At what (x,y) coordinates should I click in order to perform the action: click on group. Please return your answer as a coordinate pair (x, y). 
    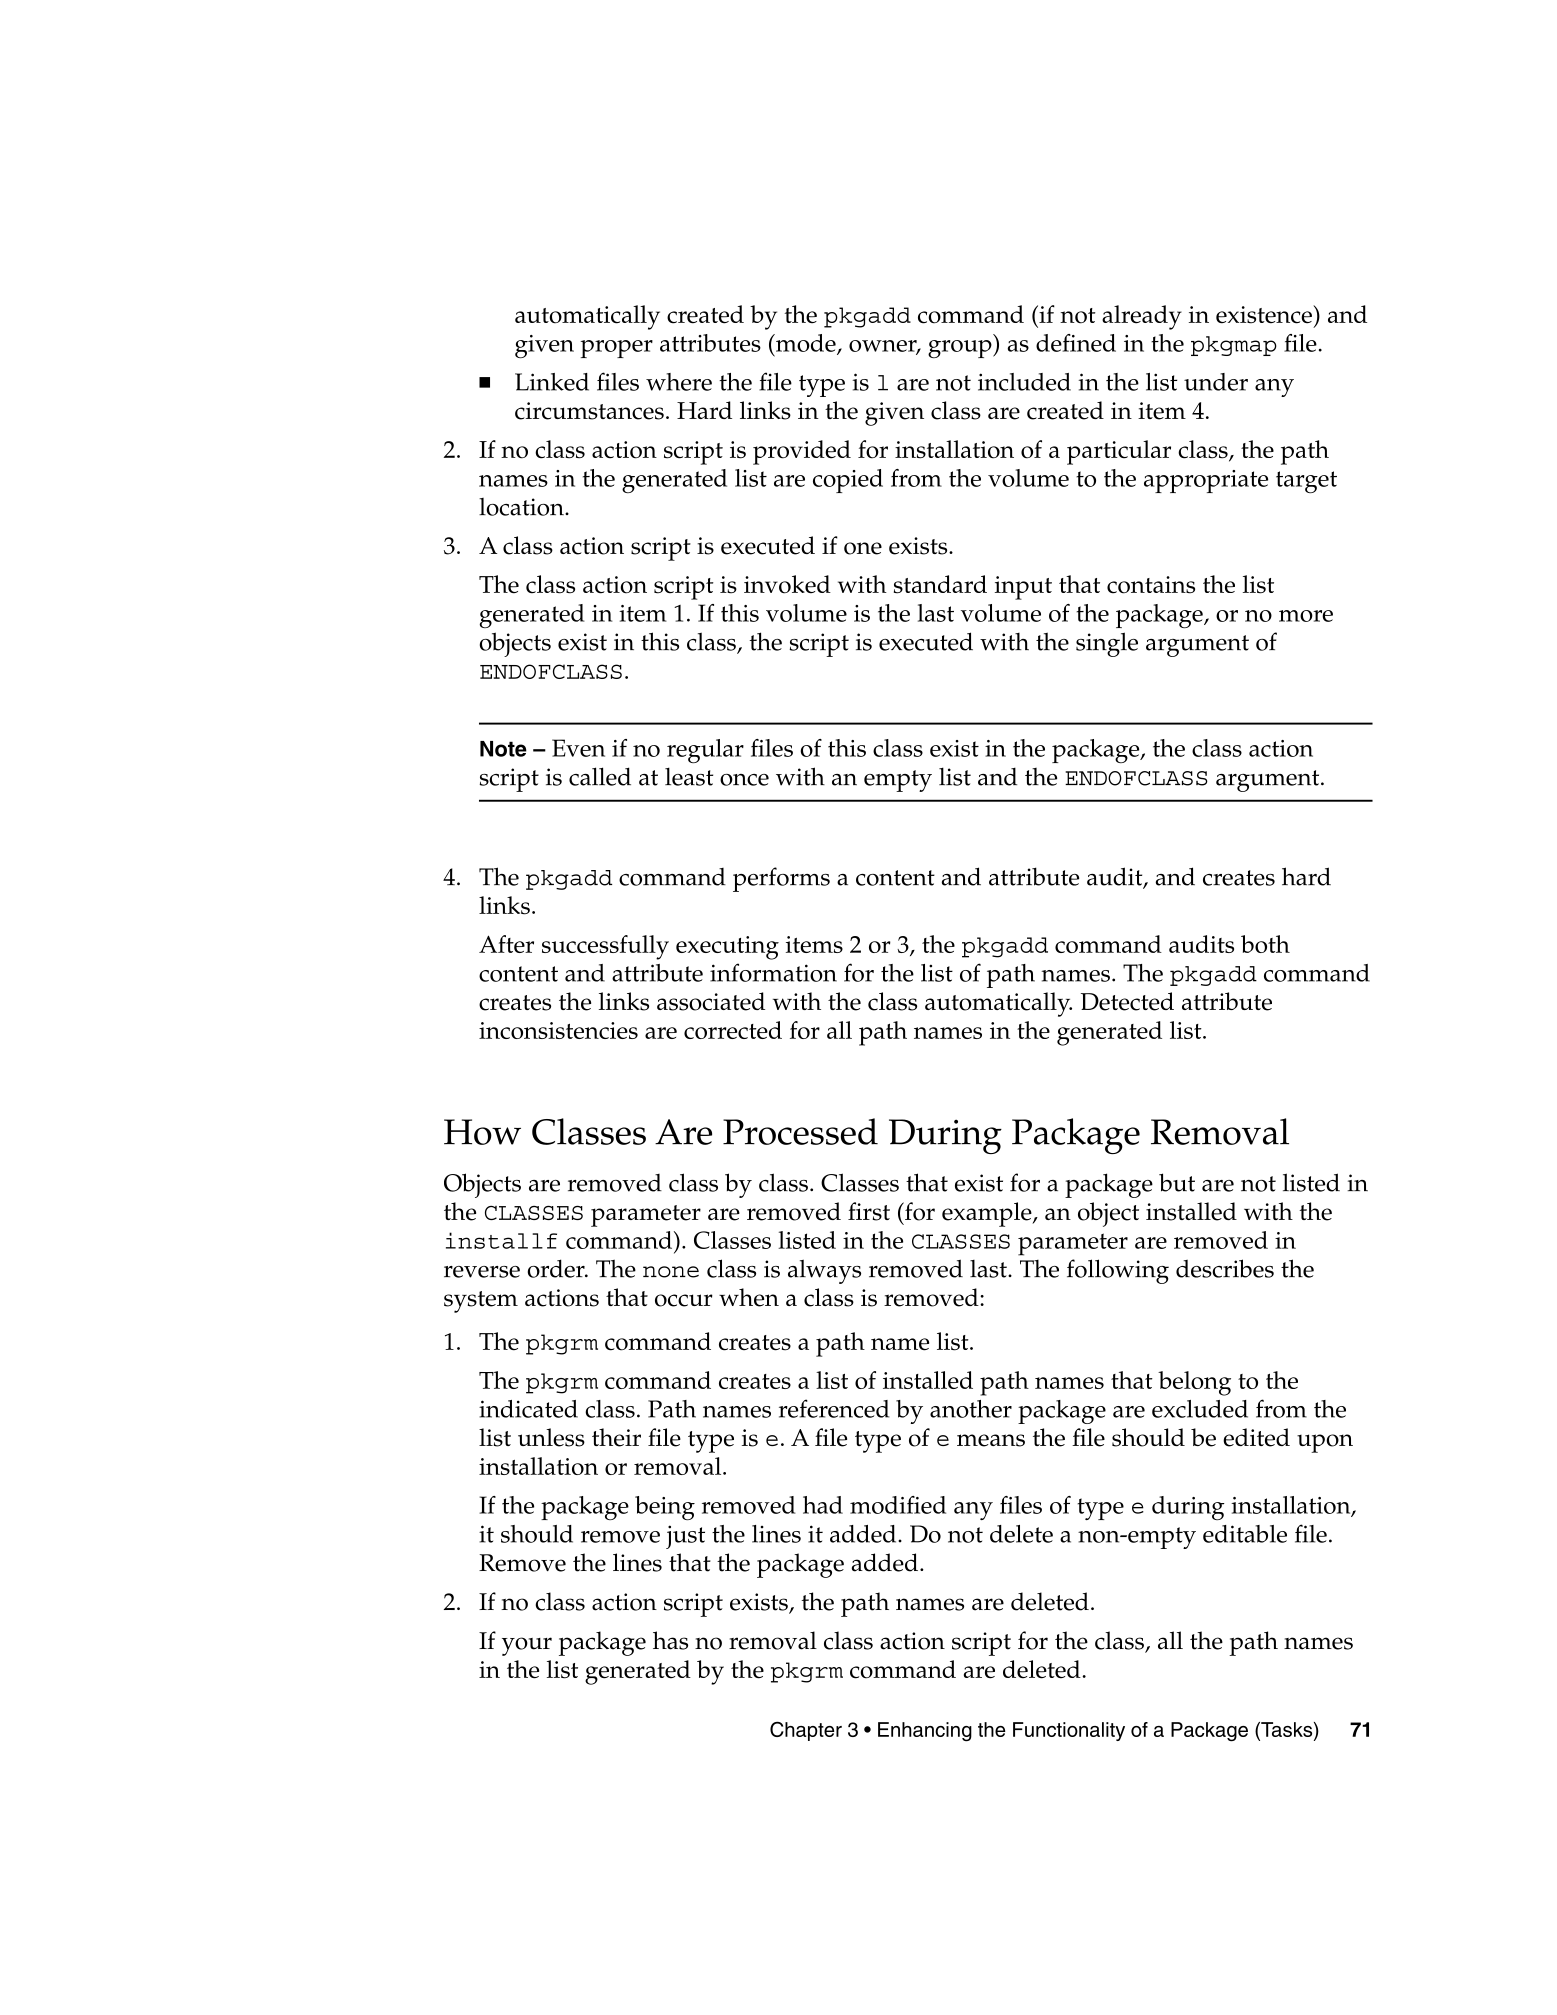
    Looking at the image, I should click on (961, 349).
